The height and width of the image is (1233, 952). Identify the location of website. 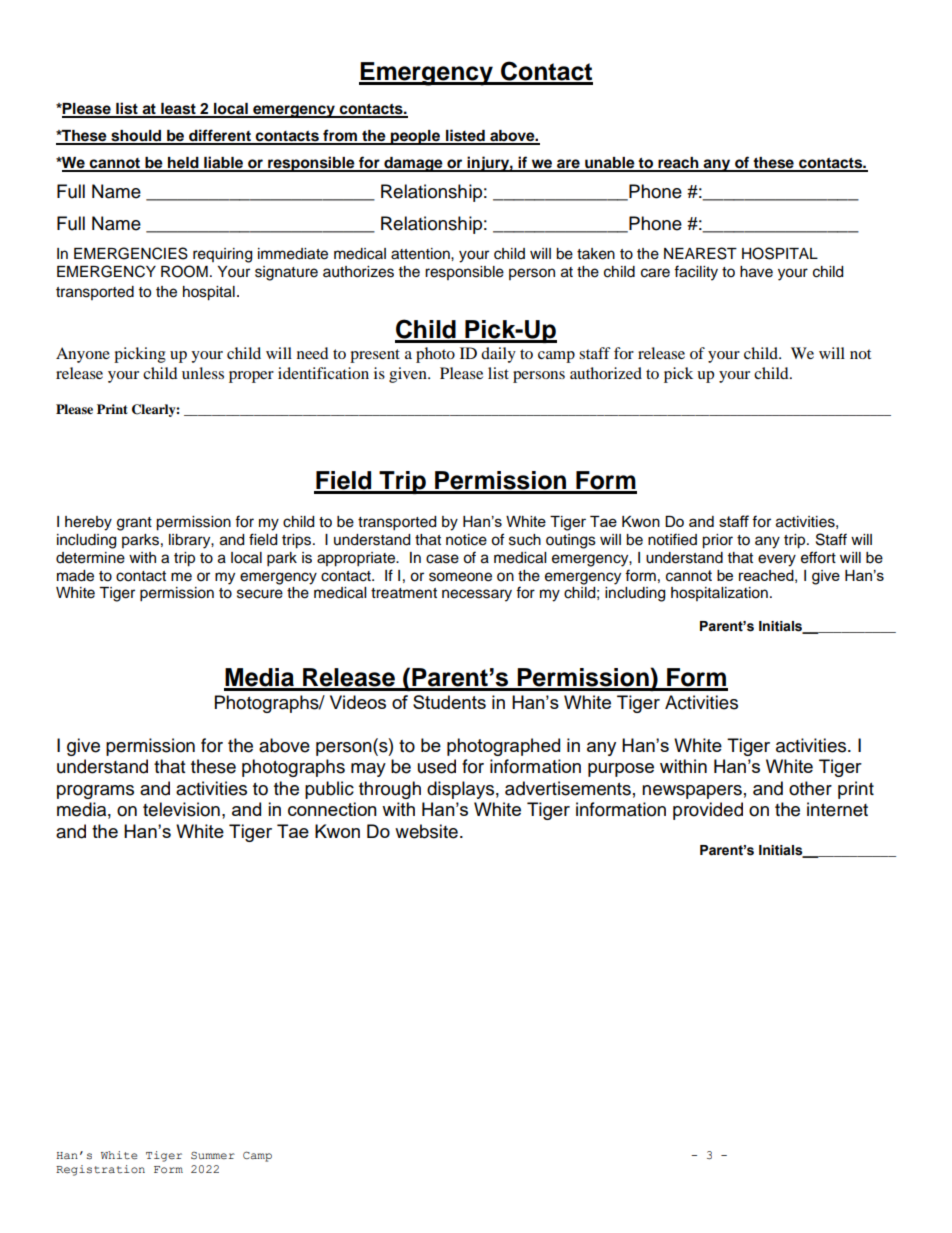
(426, 831).
